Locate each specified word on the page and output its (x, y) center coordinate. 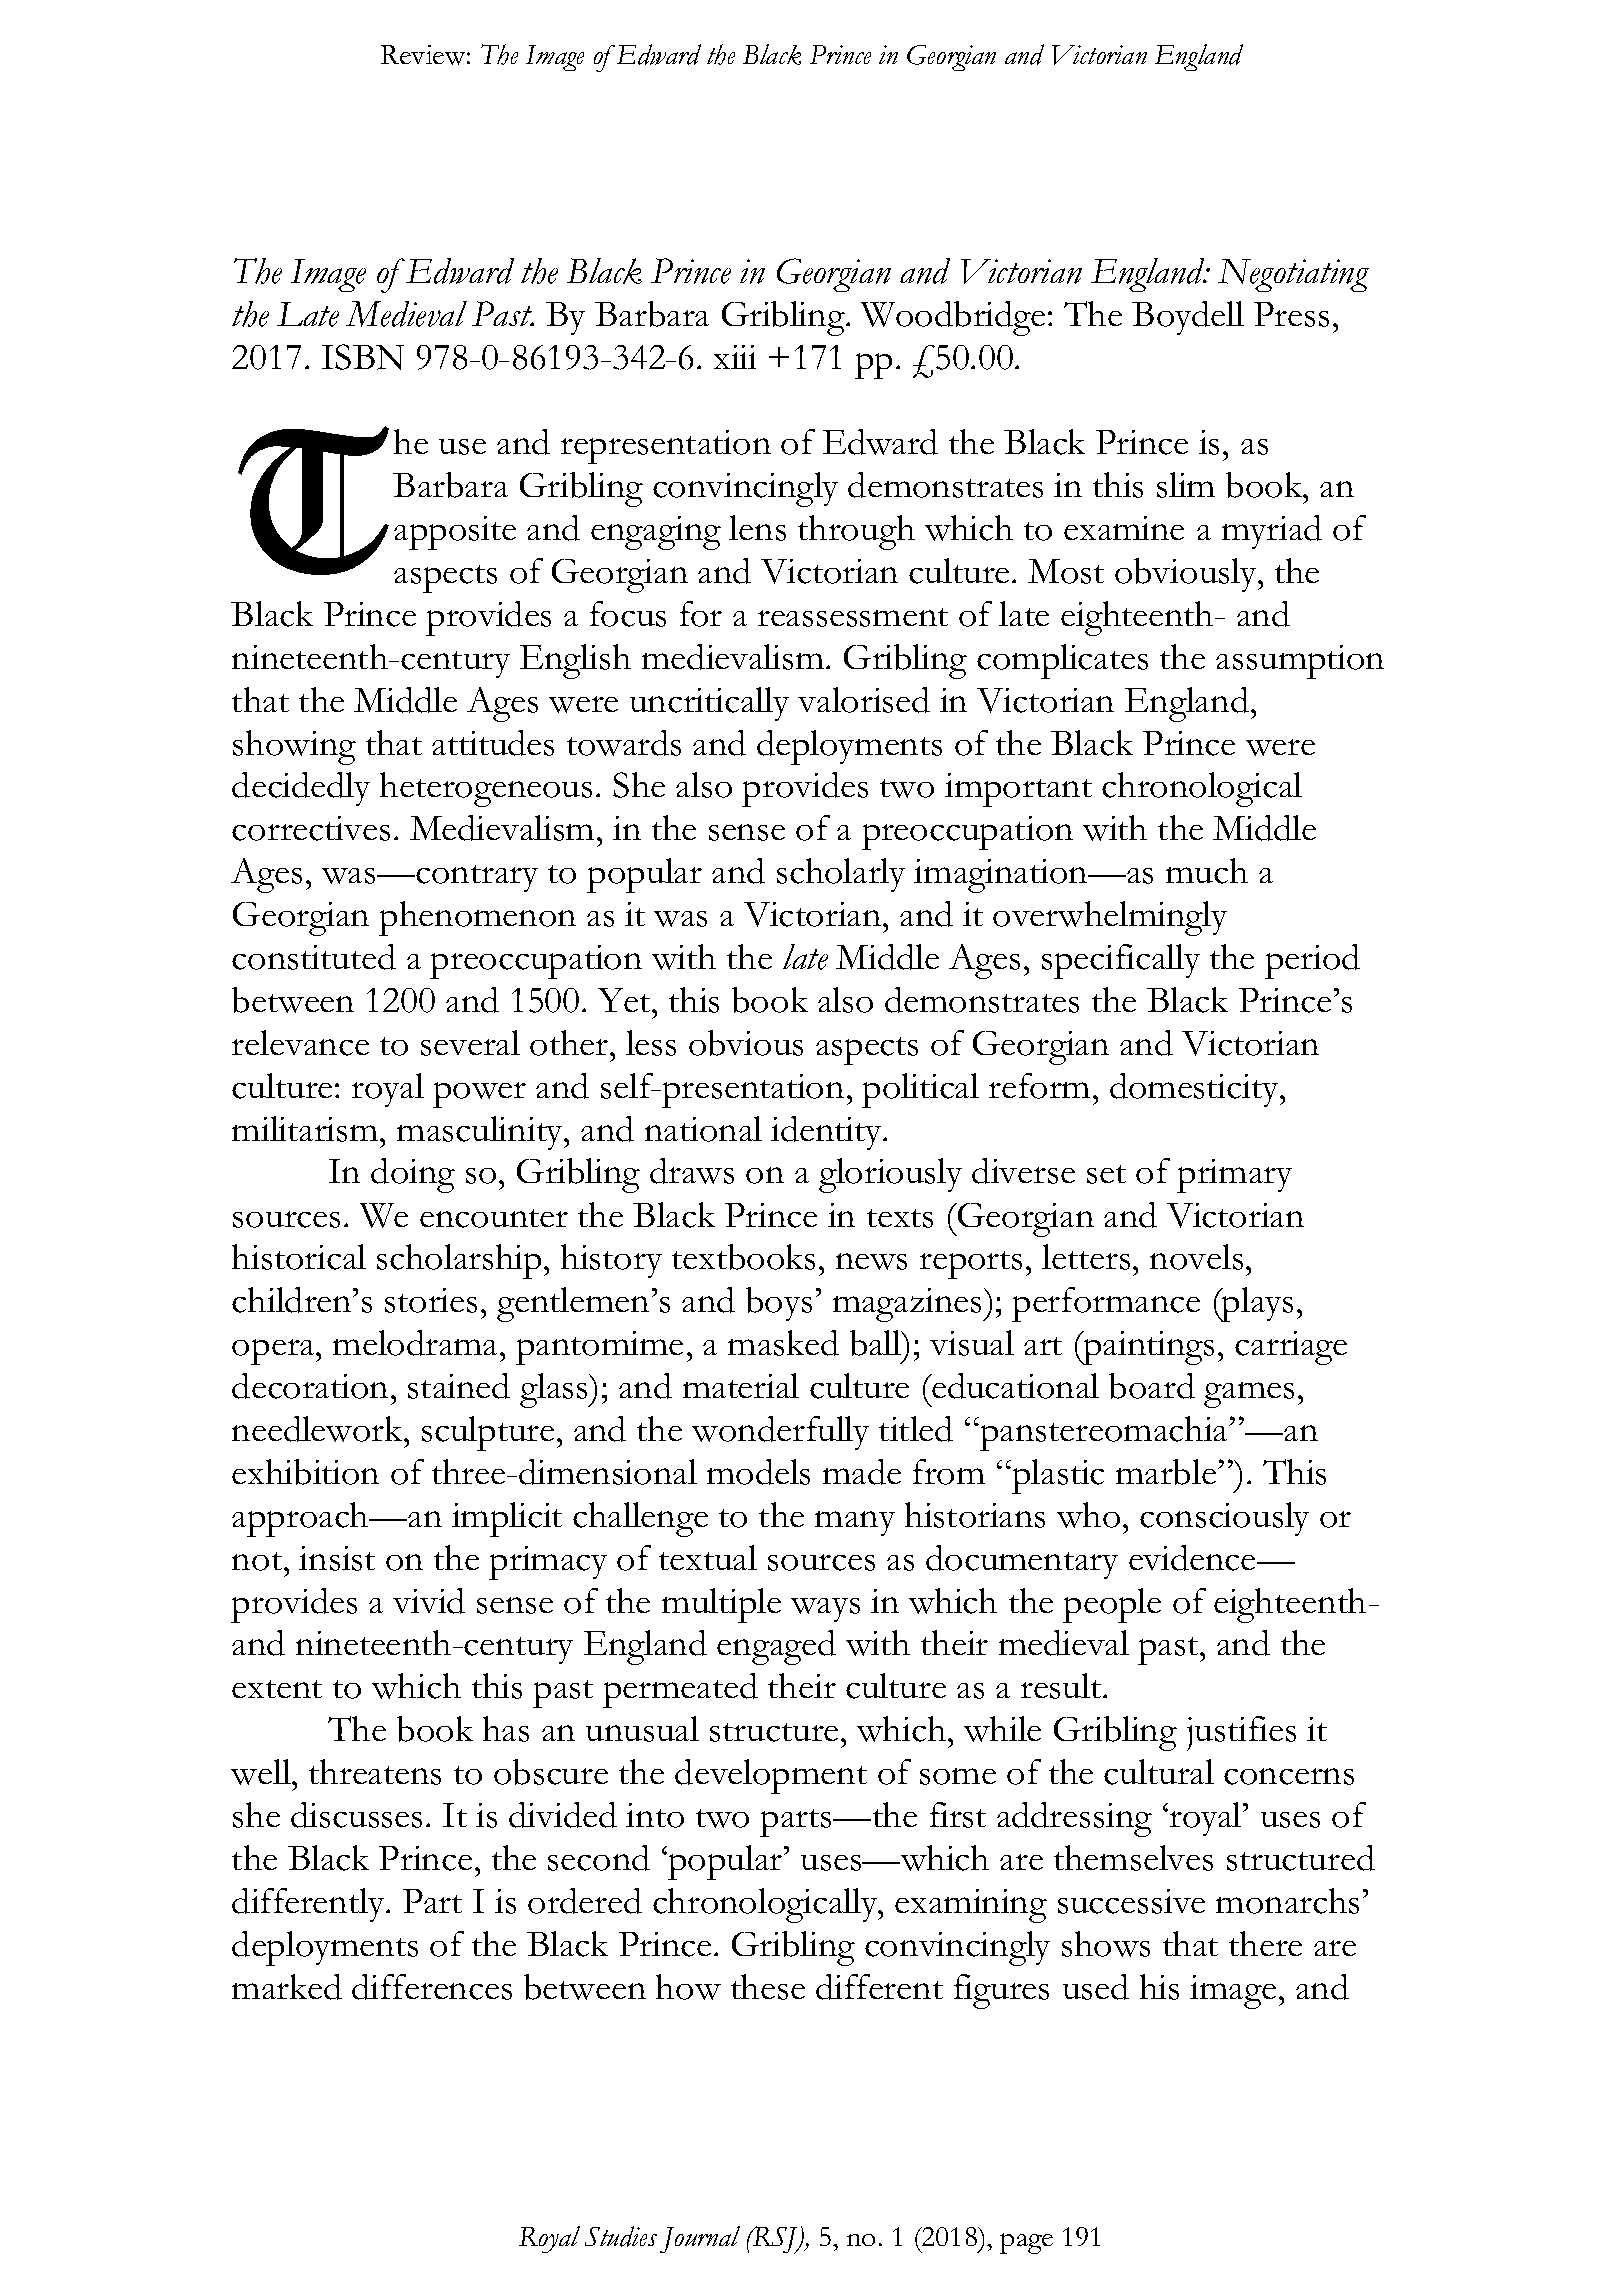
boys (779, 1304)
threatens (375, 1772)
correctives (311, 828)
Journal (700, 2239)
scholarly (841, 875)
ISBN (363, 357)
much (1207, 871)
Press (1291, 314)
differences (432, 1987)
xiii (735, 357)
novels (1196, 1257)
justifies (1241, 1733)
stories (431, 1300)
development (771, 1776)
